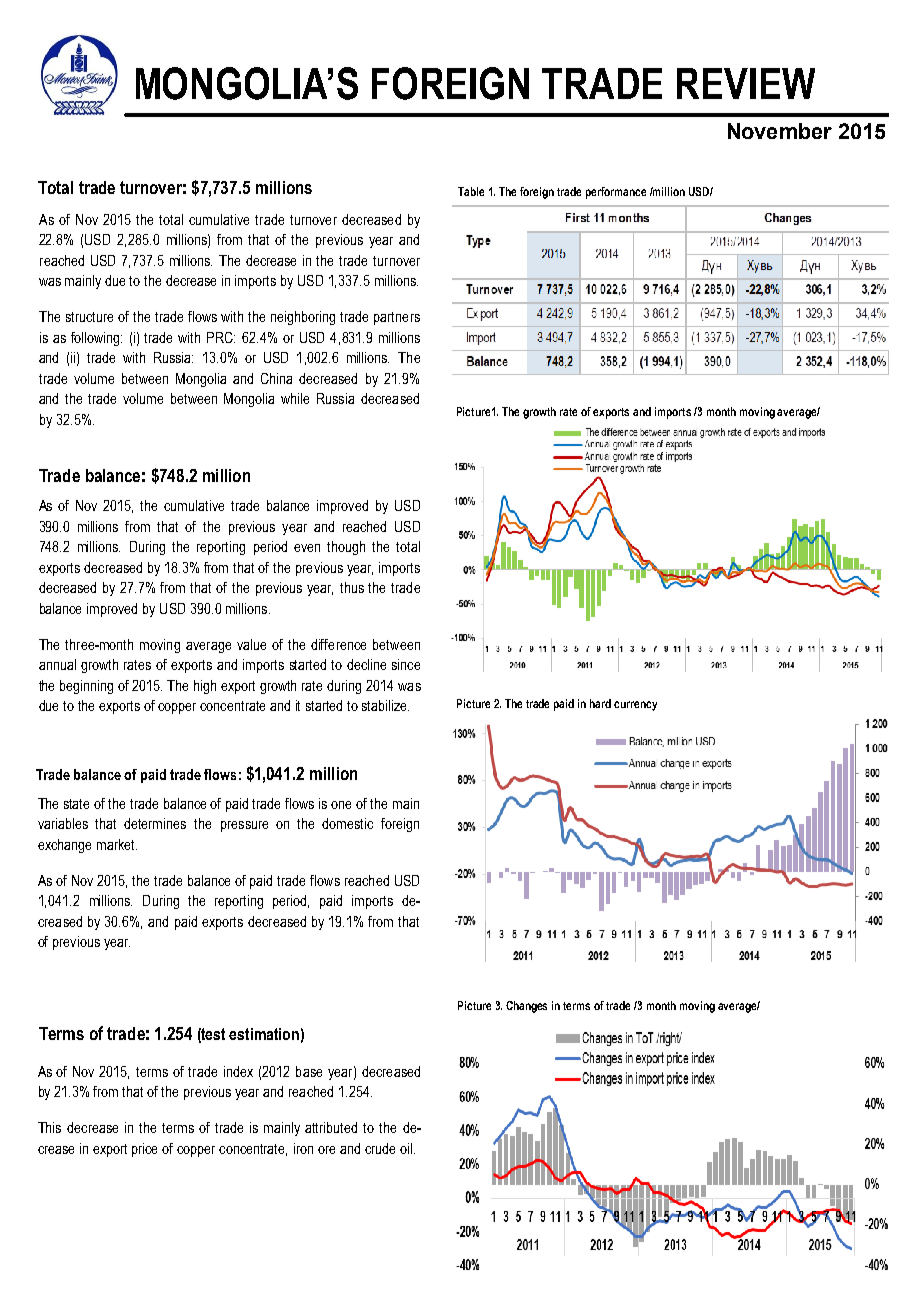 This document has width=924, height=1308. I want to click on price, so click(144, 1150).
